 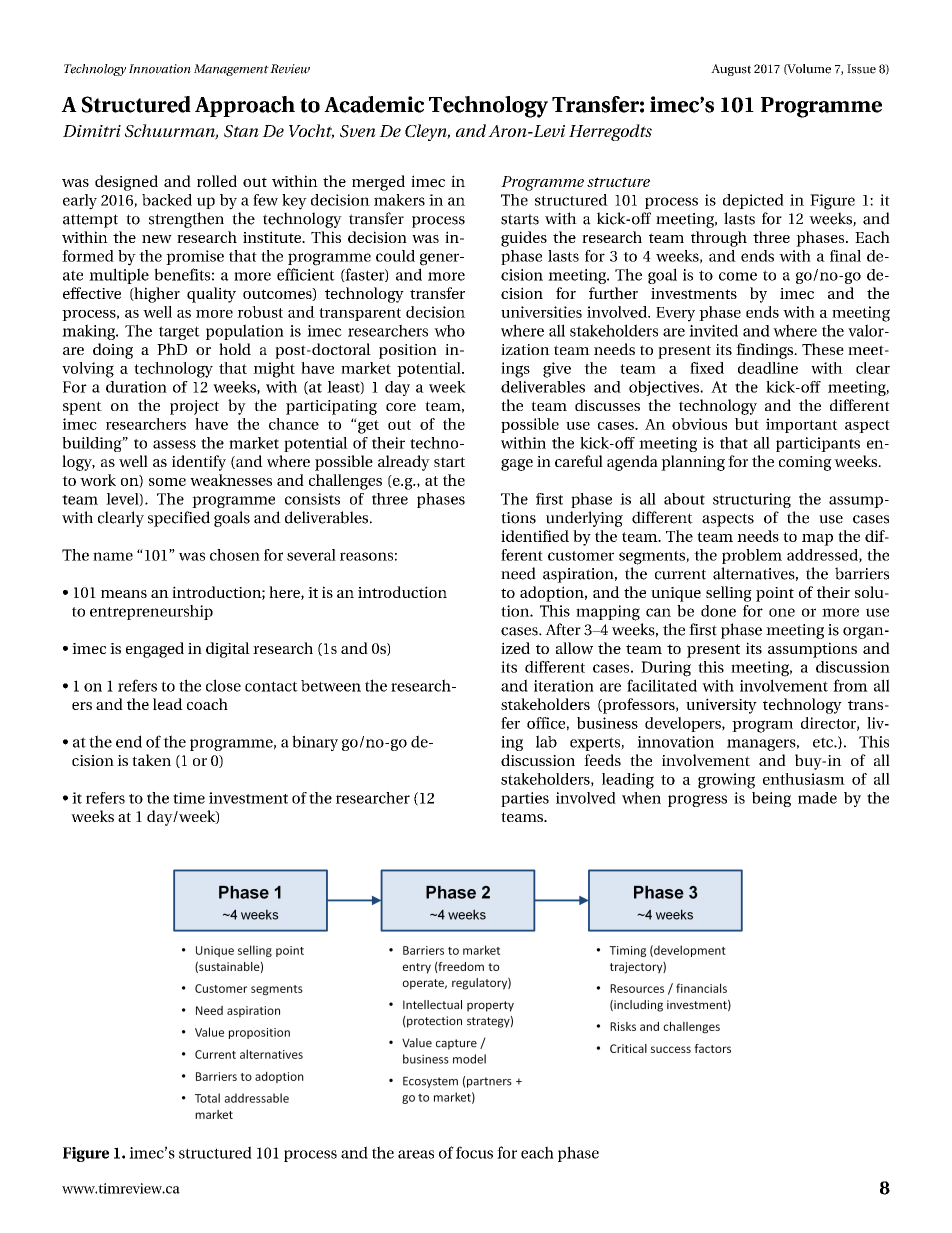 I want to click on focus, so click(x=474, y=1152).
